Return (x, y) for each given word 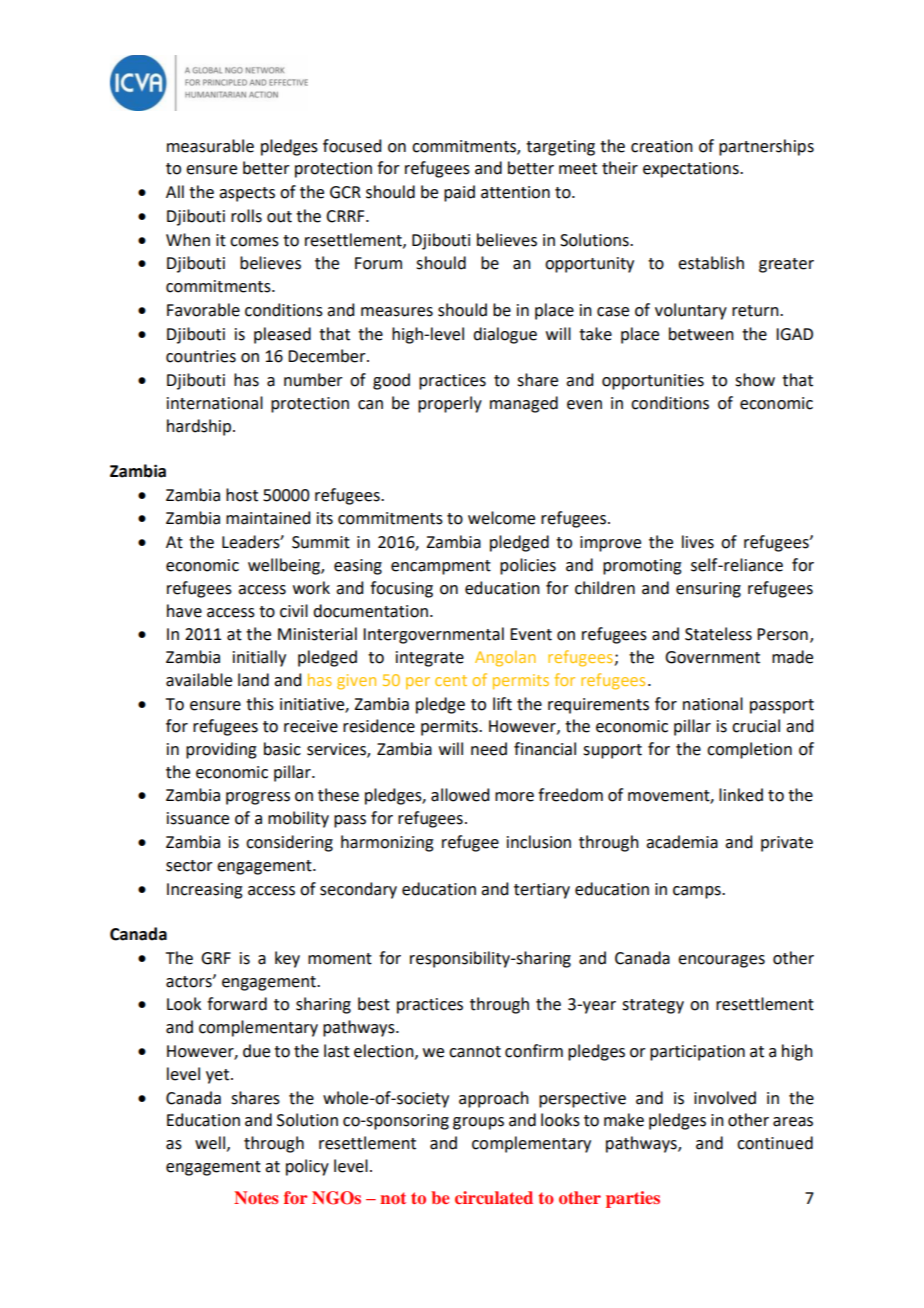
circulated (494, 1197)
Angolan (505, 659)
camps (698, 892)
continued (775, 1143)
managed (524, 404)
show (755, 380)
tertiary (542, 891)
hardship (200, 427)
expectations (692, 170)
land (253, 680)
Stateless (718, 634)
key (287, 959)
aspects (247, 194)
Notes (256, 1197)
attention (515, 192)
